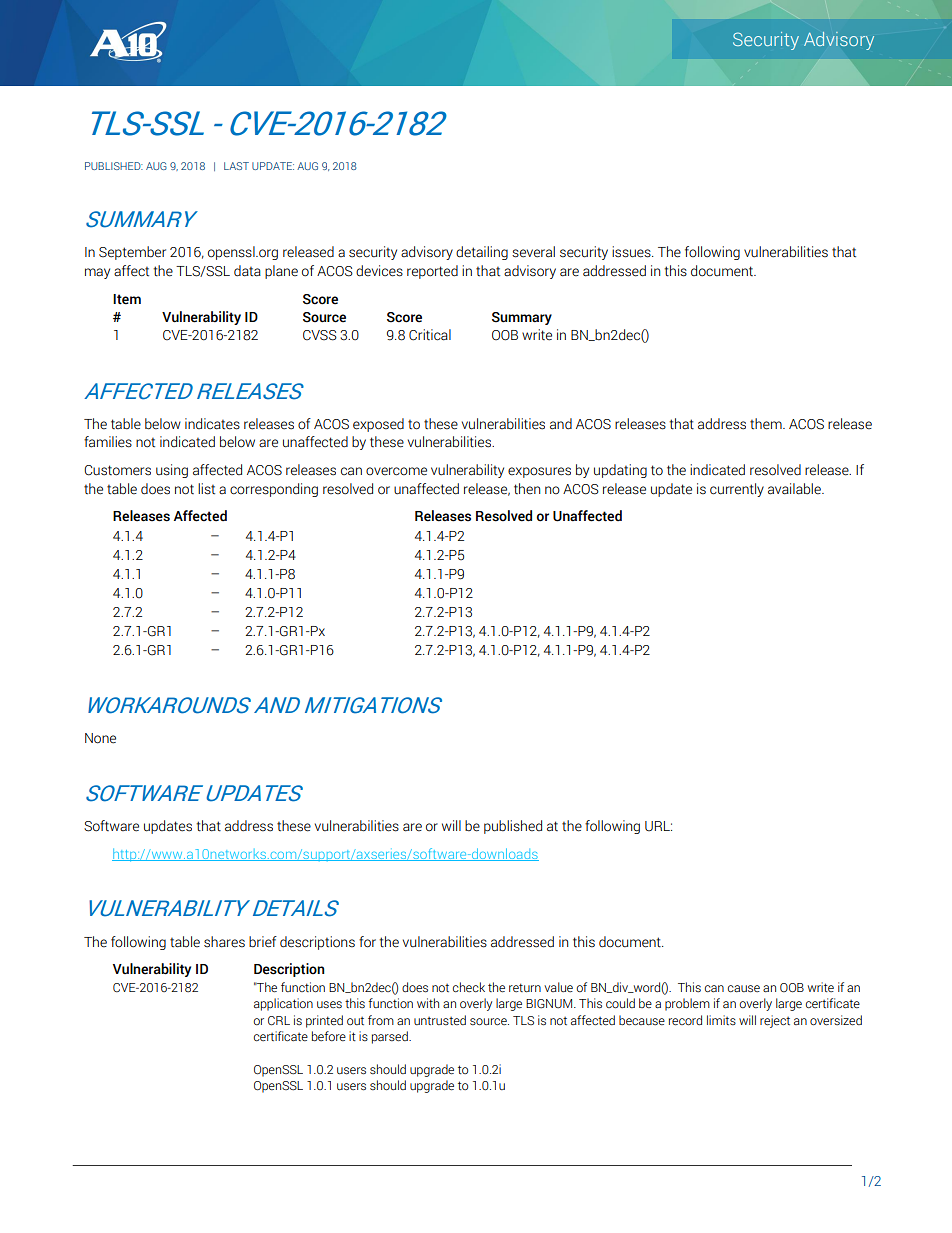  What do you see at coordinates (279, 1021) in the screenshot?
I see `CRL` at bounding box center [279, 1021].
